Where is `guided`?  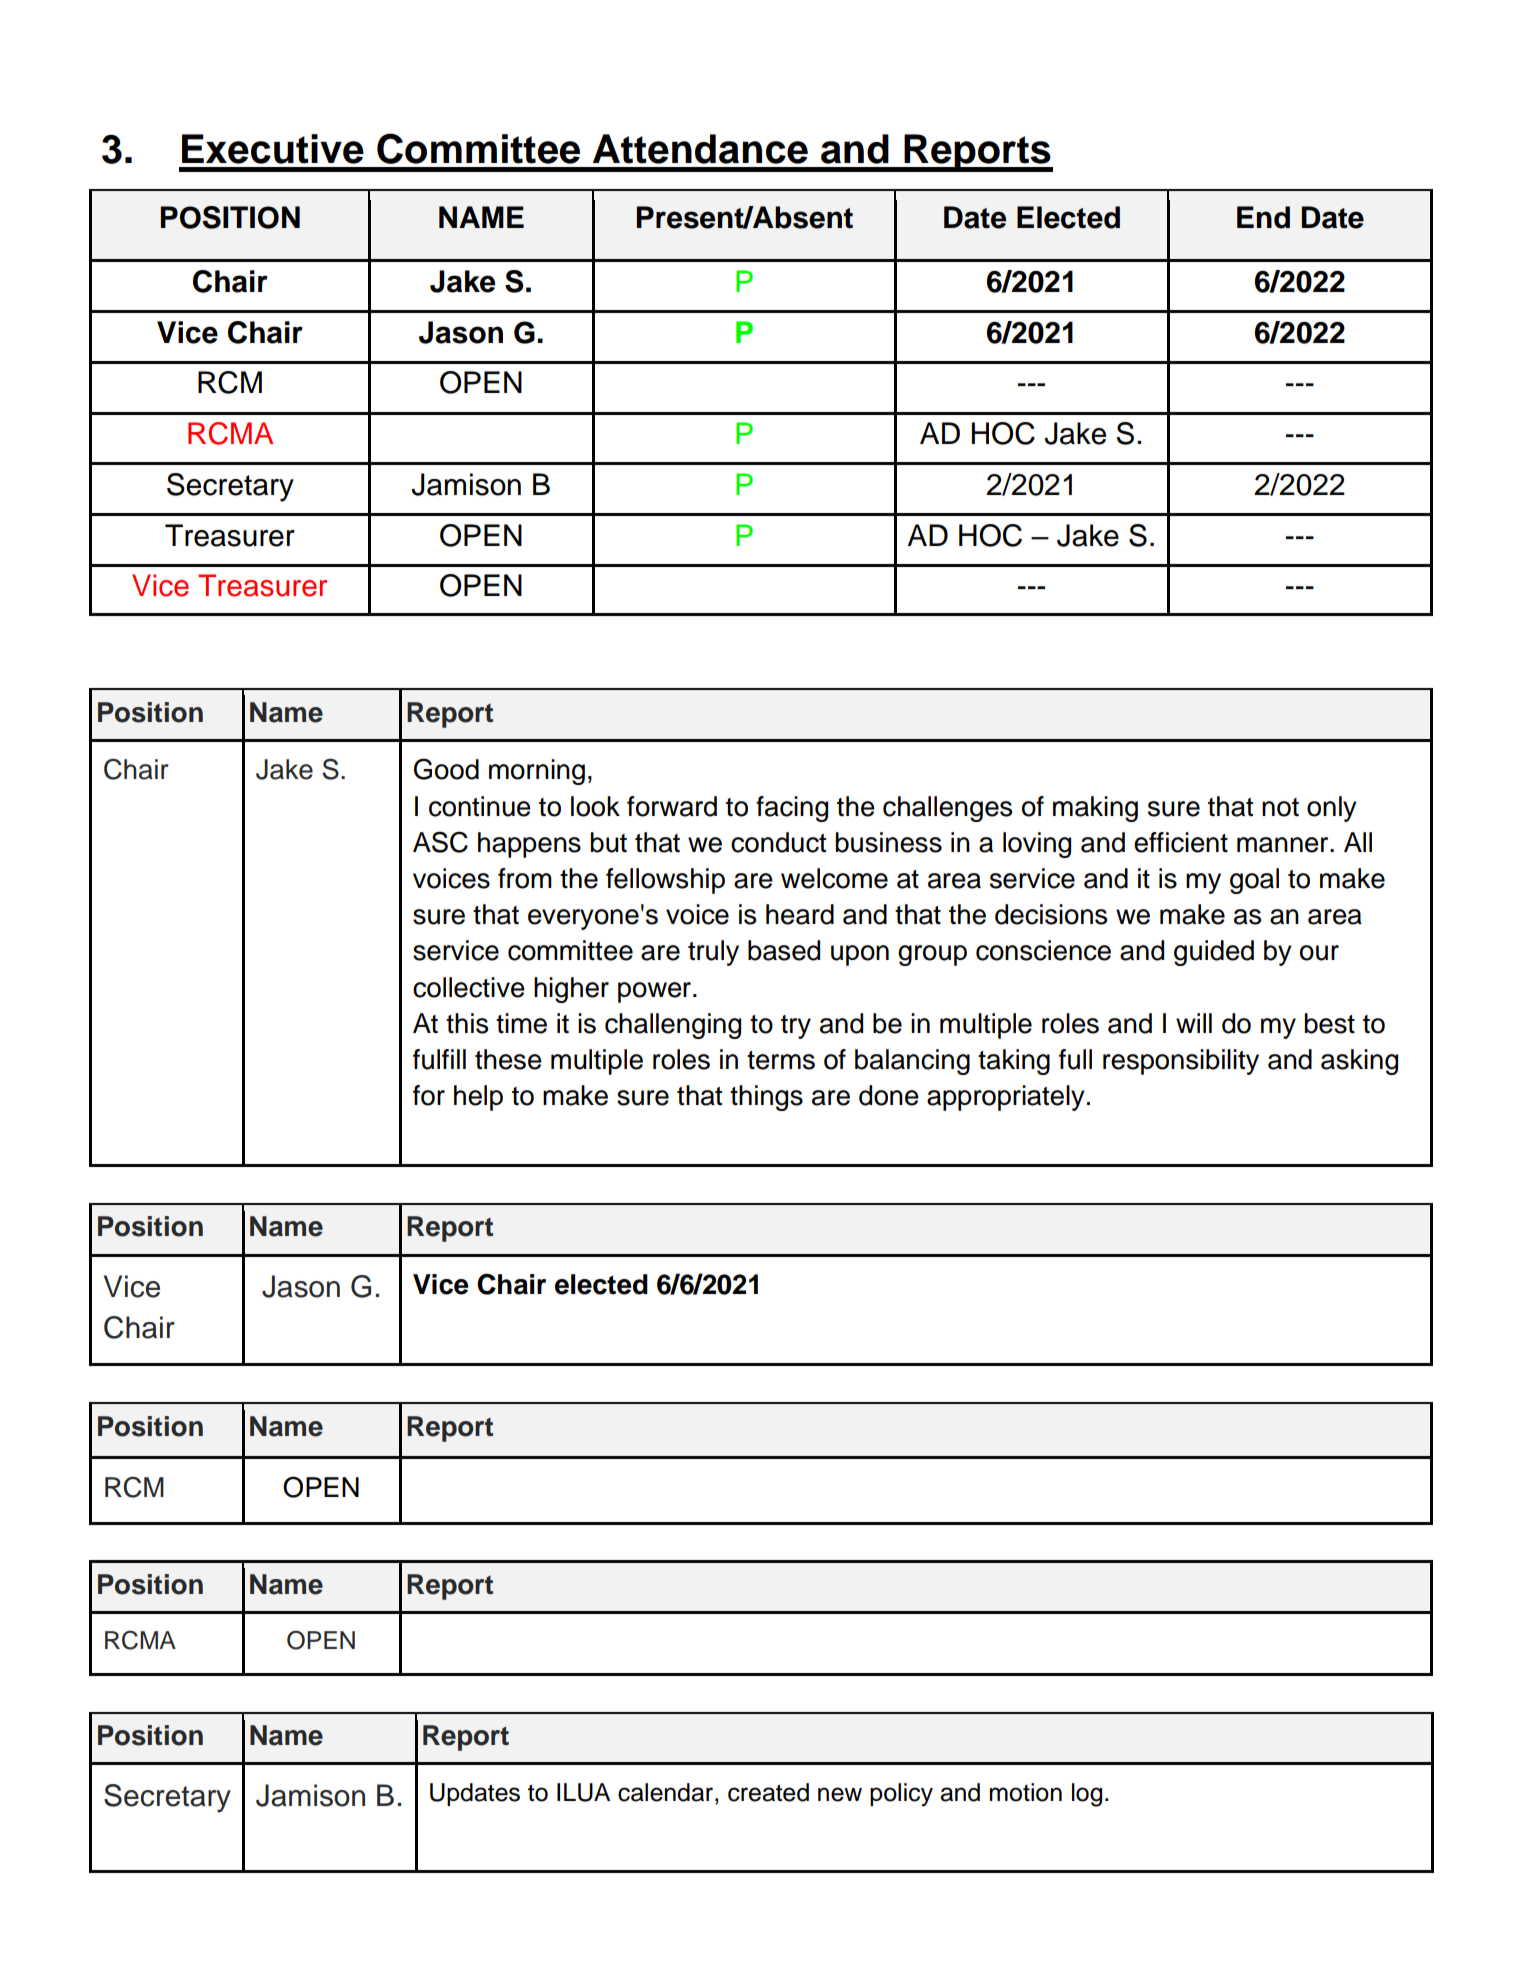
guided is located at coordinates (1214, 953).
